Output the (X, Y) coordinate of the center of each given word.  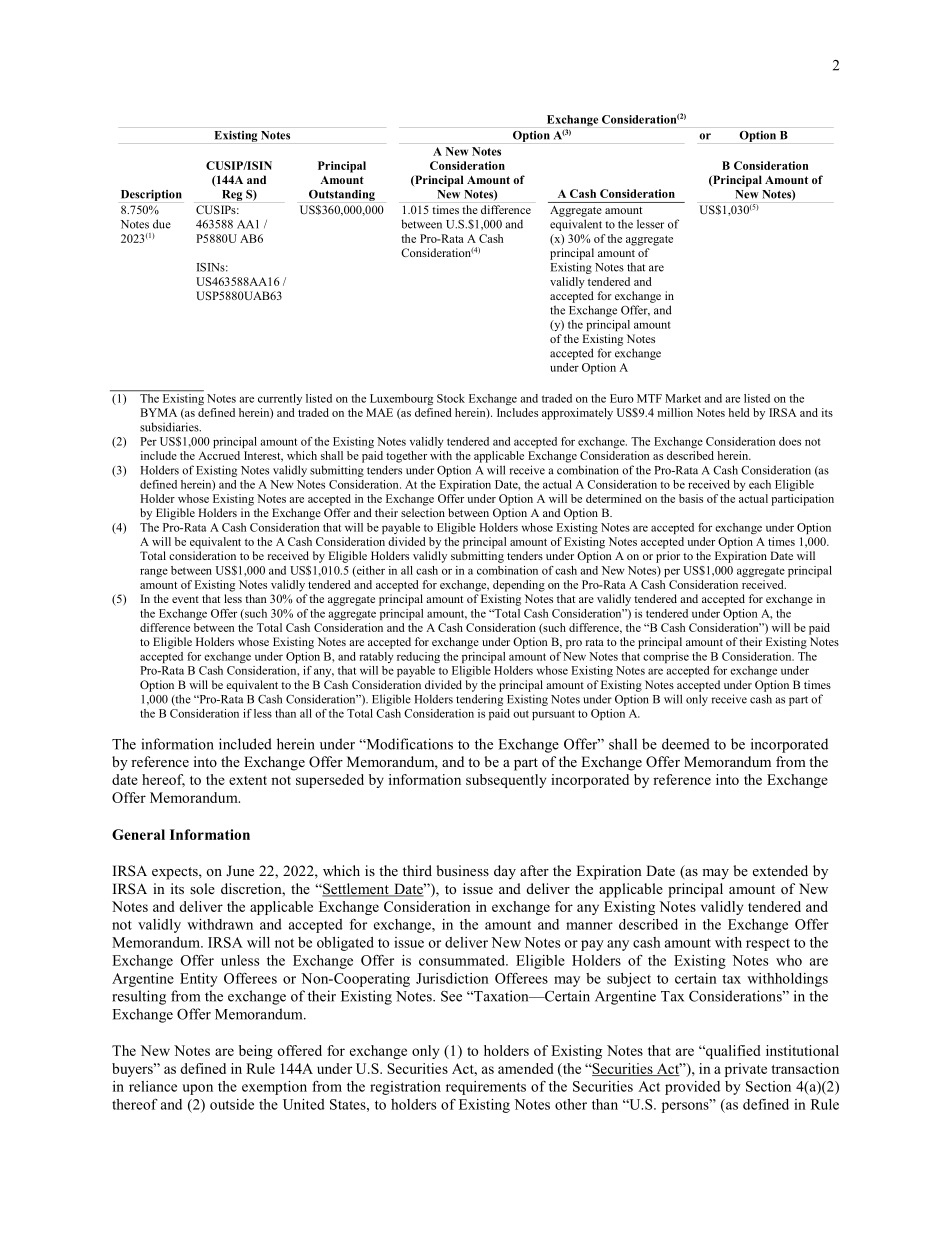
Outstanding (342, 195)
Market (683, 398)
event (185, 599)
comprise (666, 657)
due (162, 224)
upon (197, 1089)
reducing (418, 657)
